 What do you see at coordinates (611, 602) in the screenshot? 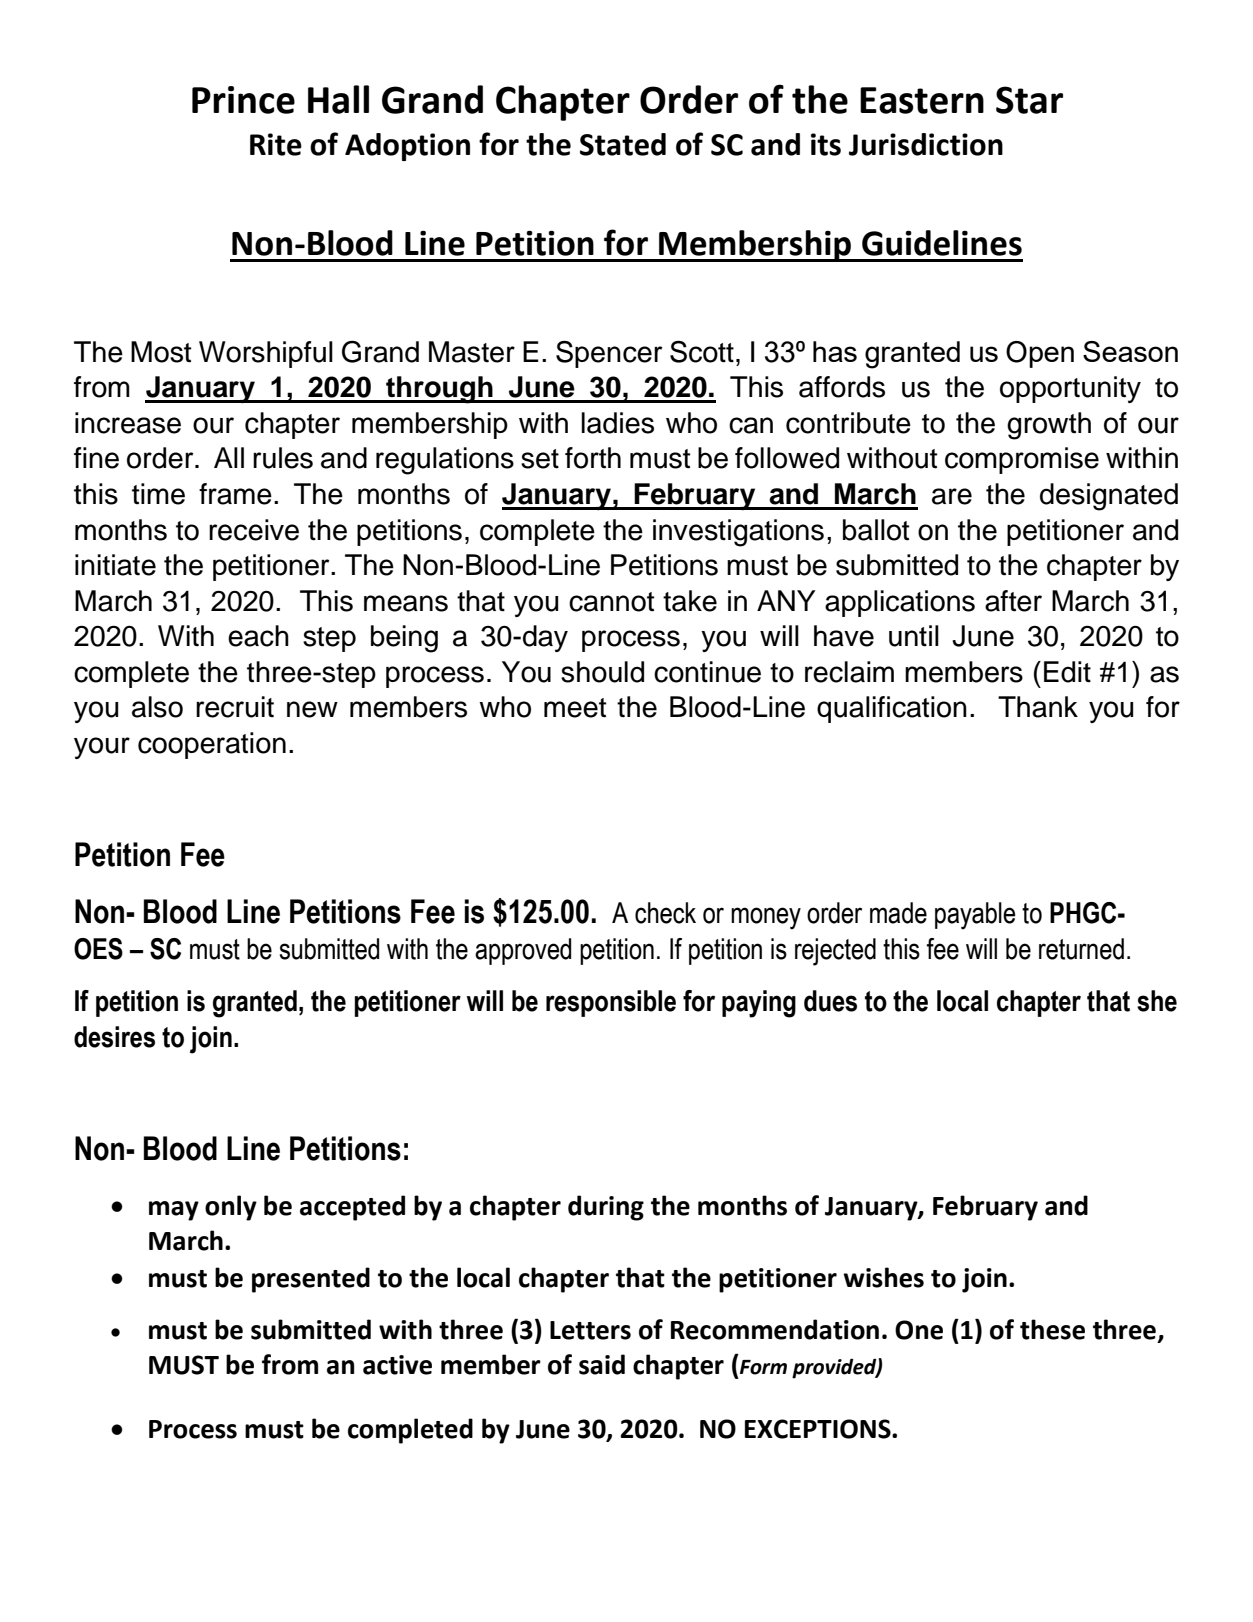
I see `cannot` at bounding box center [611, 602].
